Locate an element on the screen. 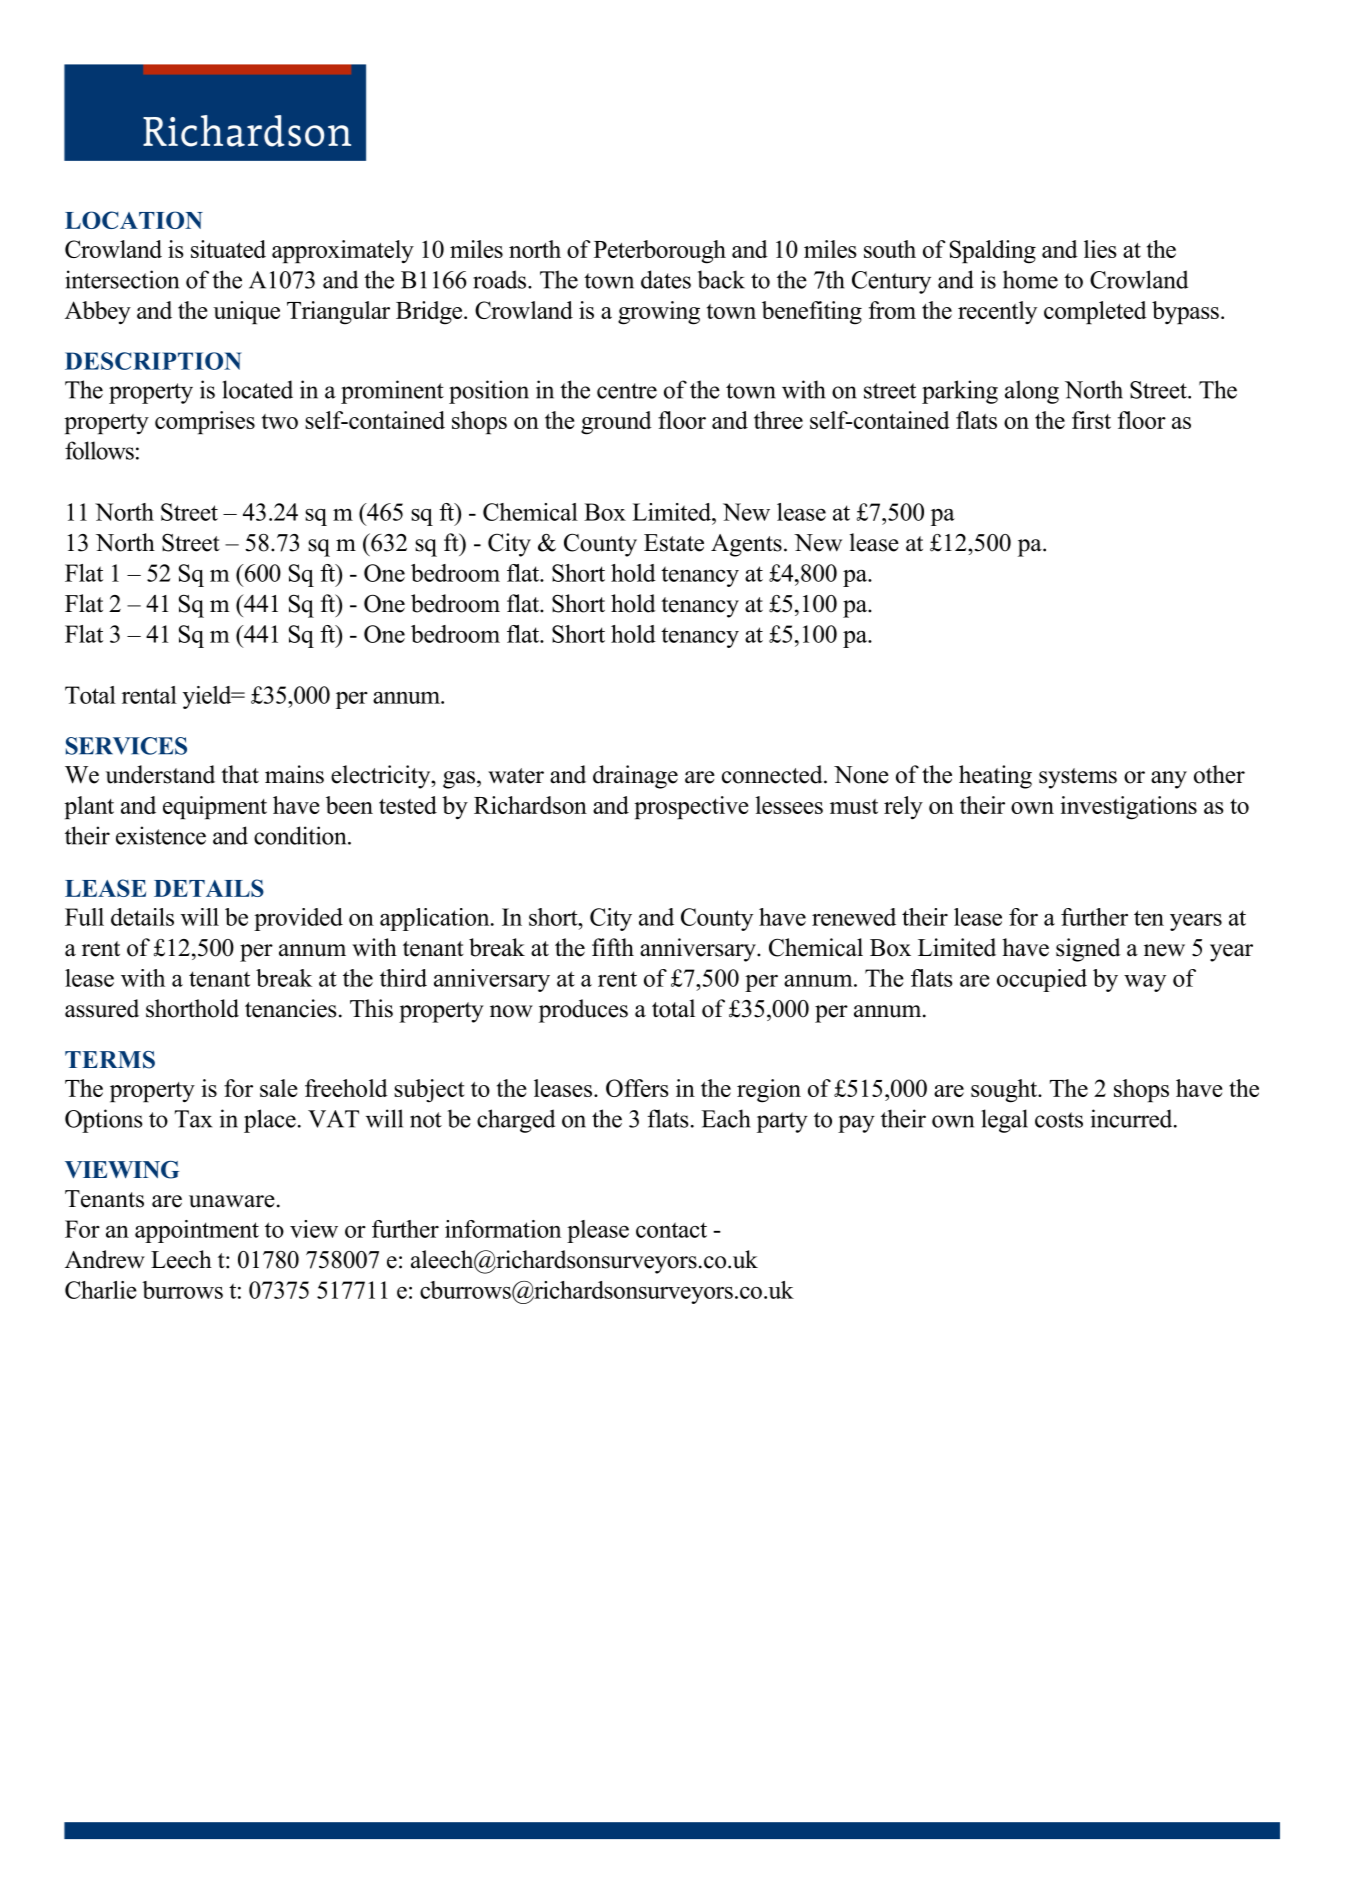  situated is located at coordinates (228, 249).
